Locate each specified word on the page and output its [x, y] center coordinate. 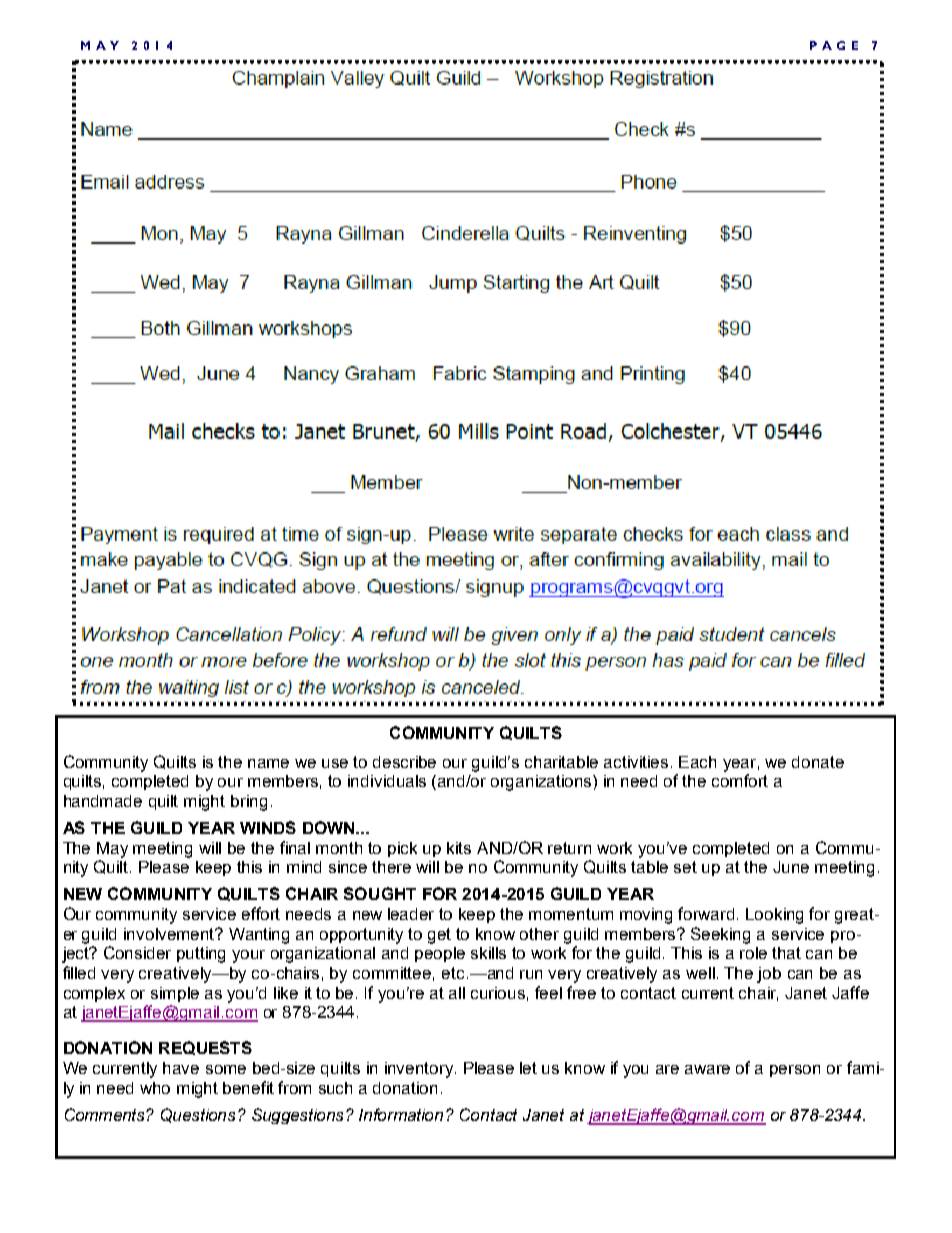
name [268, 763]
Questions [200, 1115]
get [439, 936]
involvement [170, 934]
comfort [740, 780]
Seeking [720, 935]
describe [404, 762]
